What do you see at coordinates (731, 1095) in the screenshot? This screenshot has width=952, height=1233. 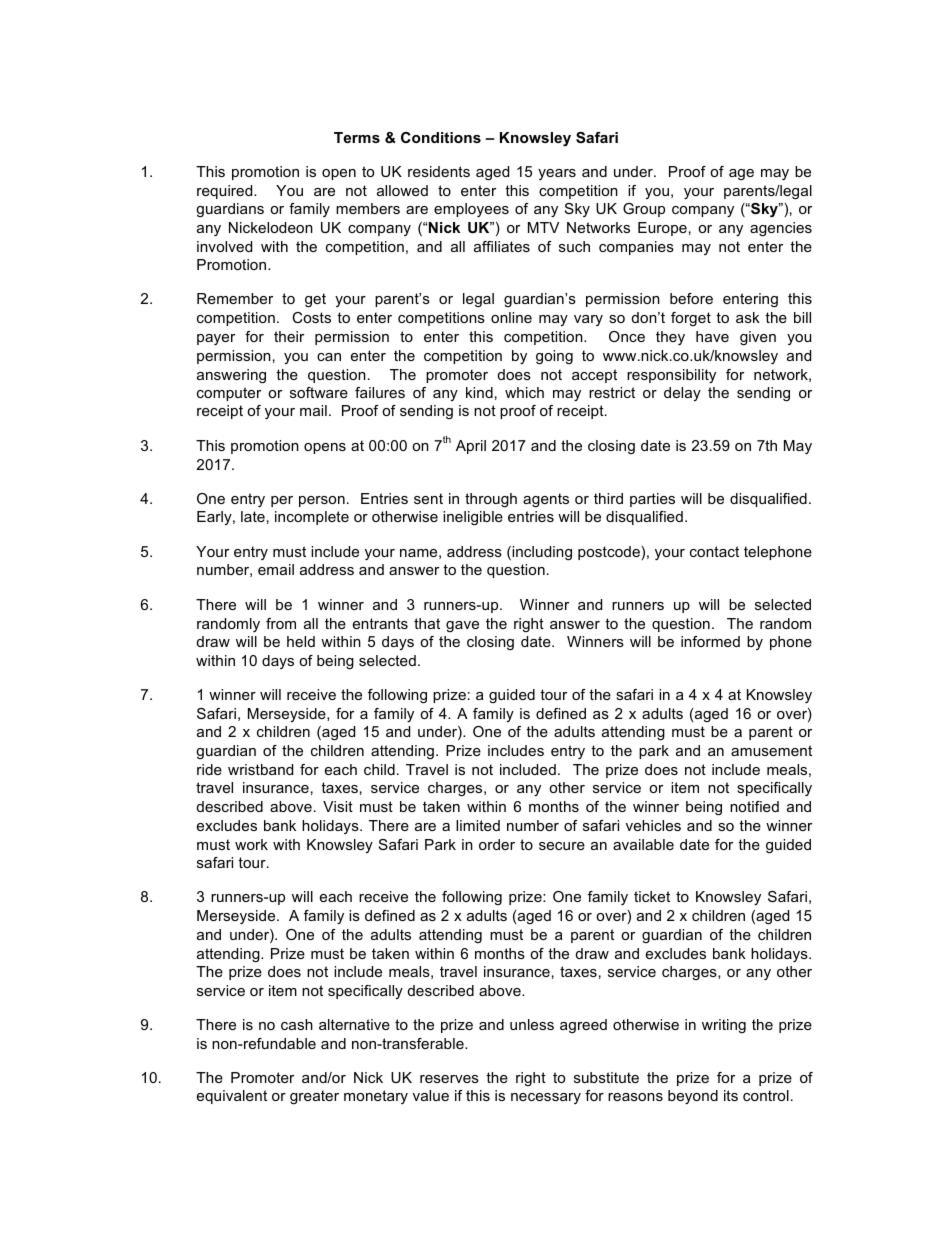 I see `its` at bounding box center [731, 1095].
